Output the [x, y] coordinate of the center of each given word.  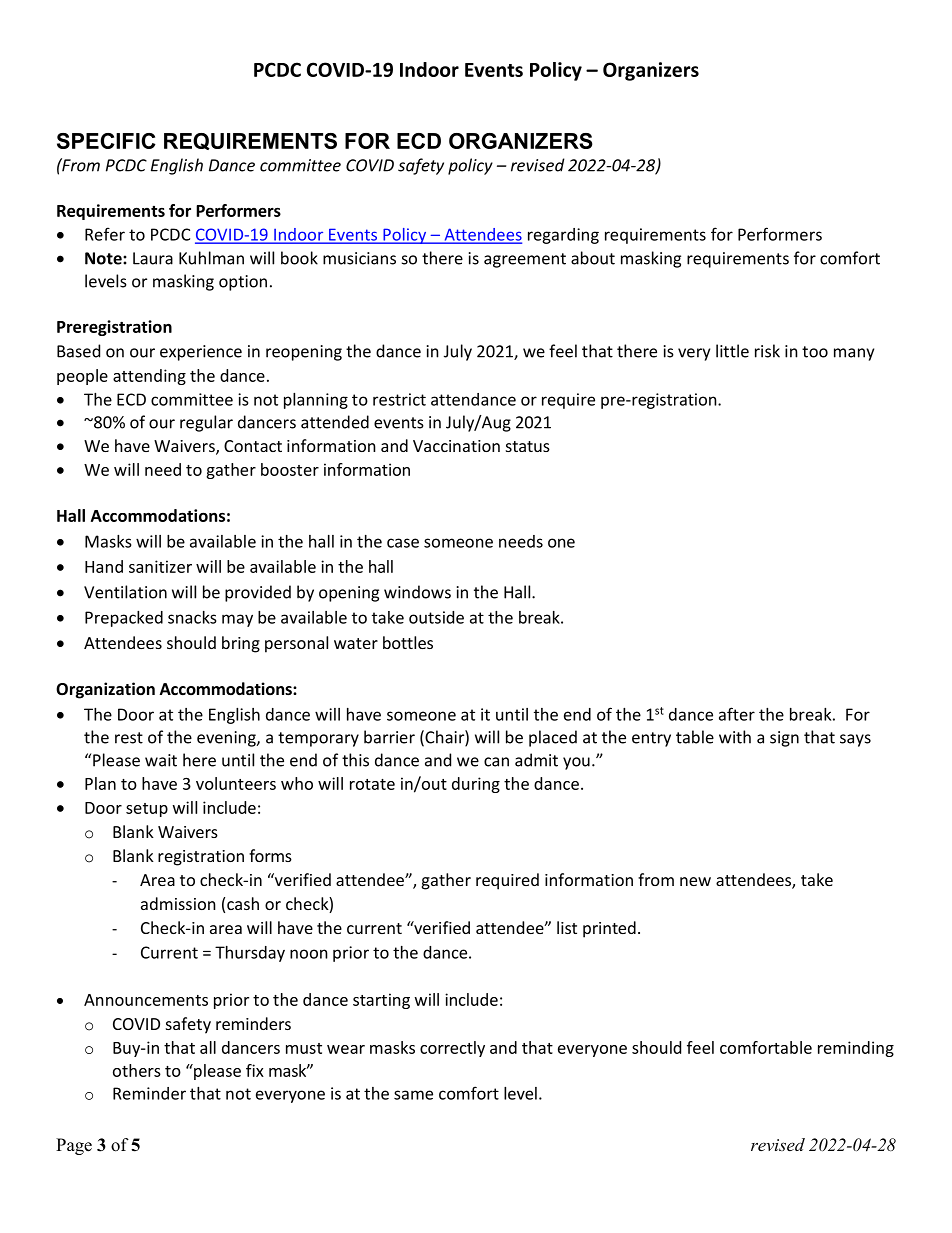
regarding [563, 236]
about [593, 258]
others [137, 1070]
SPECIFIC [106, 141]
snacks [192, 617]
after [737, 714]
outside [436, 617]
